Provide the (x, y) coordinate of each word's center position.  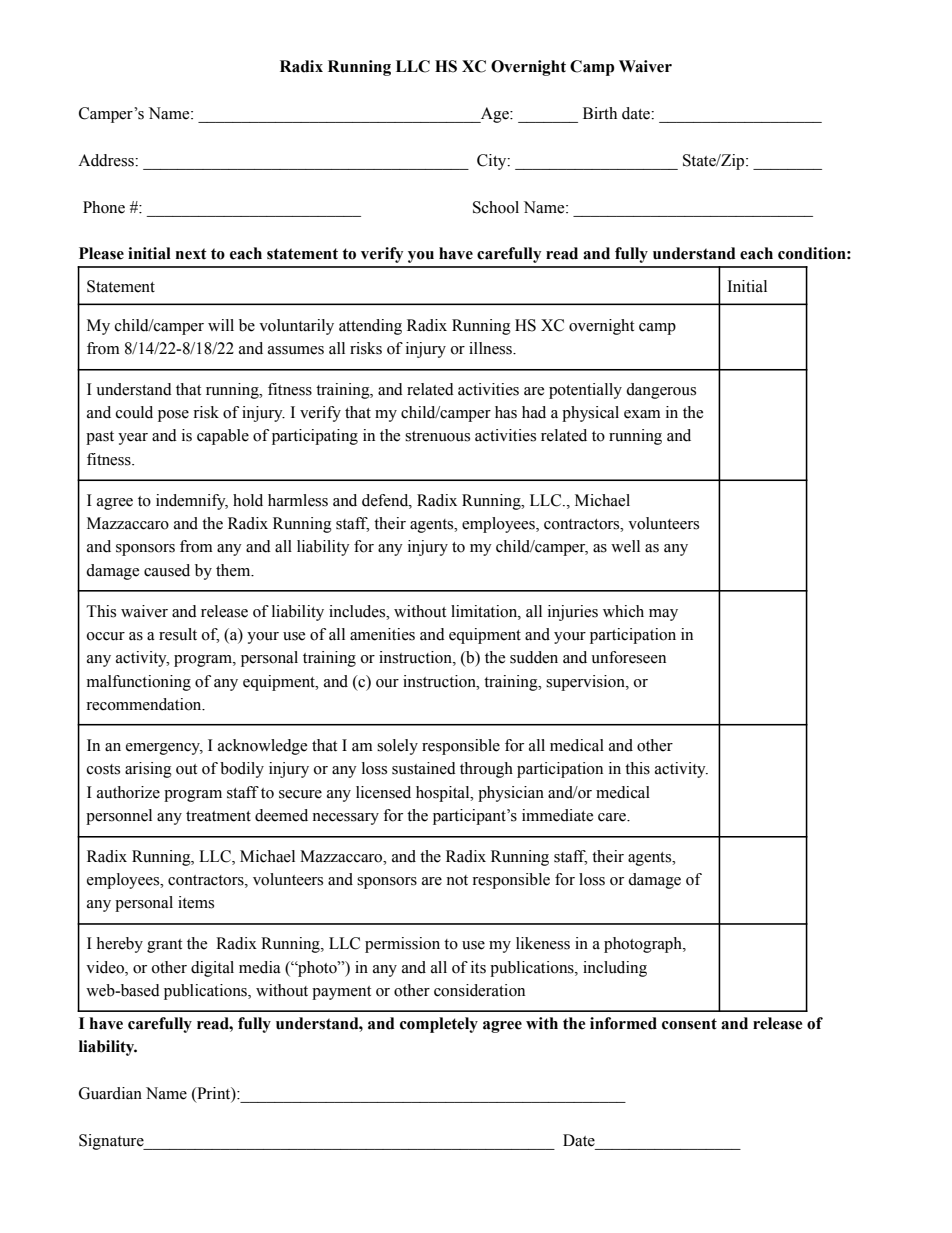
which (623, 611)
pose (173, 416)
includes (358, 611)
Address (107, 160)
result (178, 634)
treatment (218, 816)
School (496, 207)
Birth (600, 113)
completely (439, 1025)
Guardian (110, 1093)
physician (511, 794)
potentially (585, 391)
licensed (383, 792)
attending (370, 327)
